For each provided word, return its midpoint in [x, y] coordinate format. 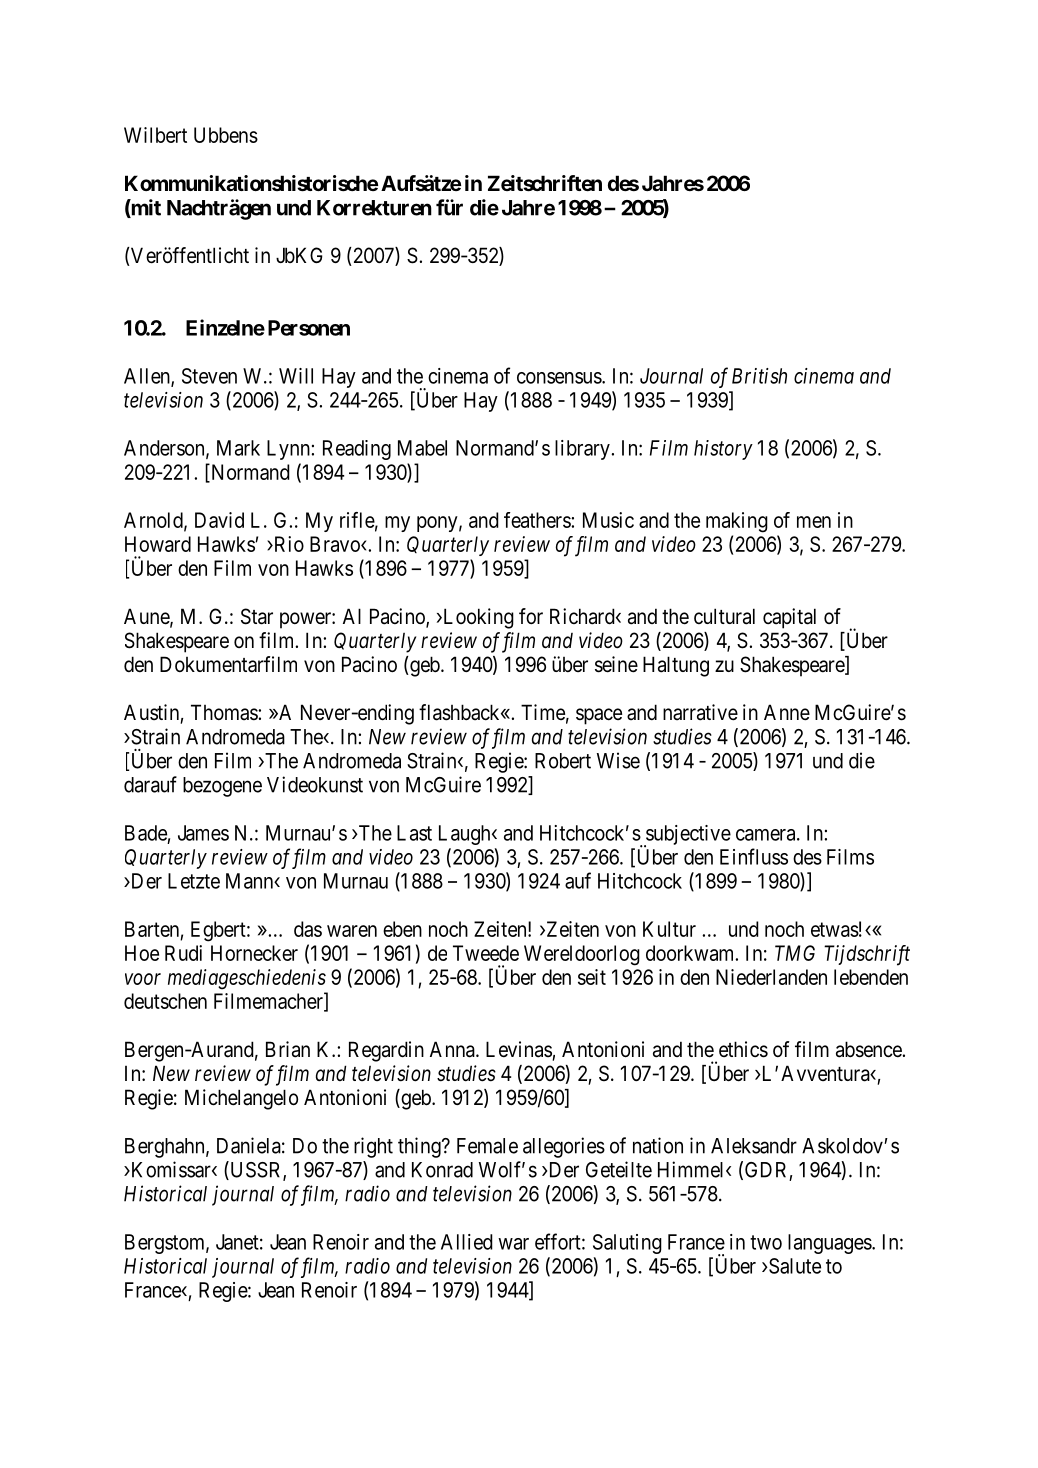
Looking [477, 618]
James [203, 833]
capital [789, 618]
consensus [560, 378]
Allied [467, 1242]
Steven [209, 376]
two [766, 1242]
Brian [288, 1049]
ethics [743, 1049]
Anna [453, 1049]
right [373, 1147]
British [759, 376]
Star [257, 616]
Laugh [466, 835]
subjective [687, 836]
